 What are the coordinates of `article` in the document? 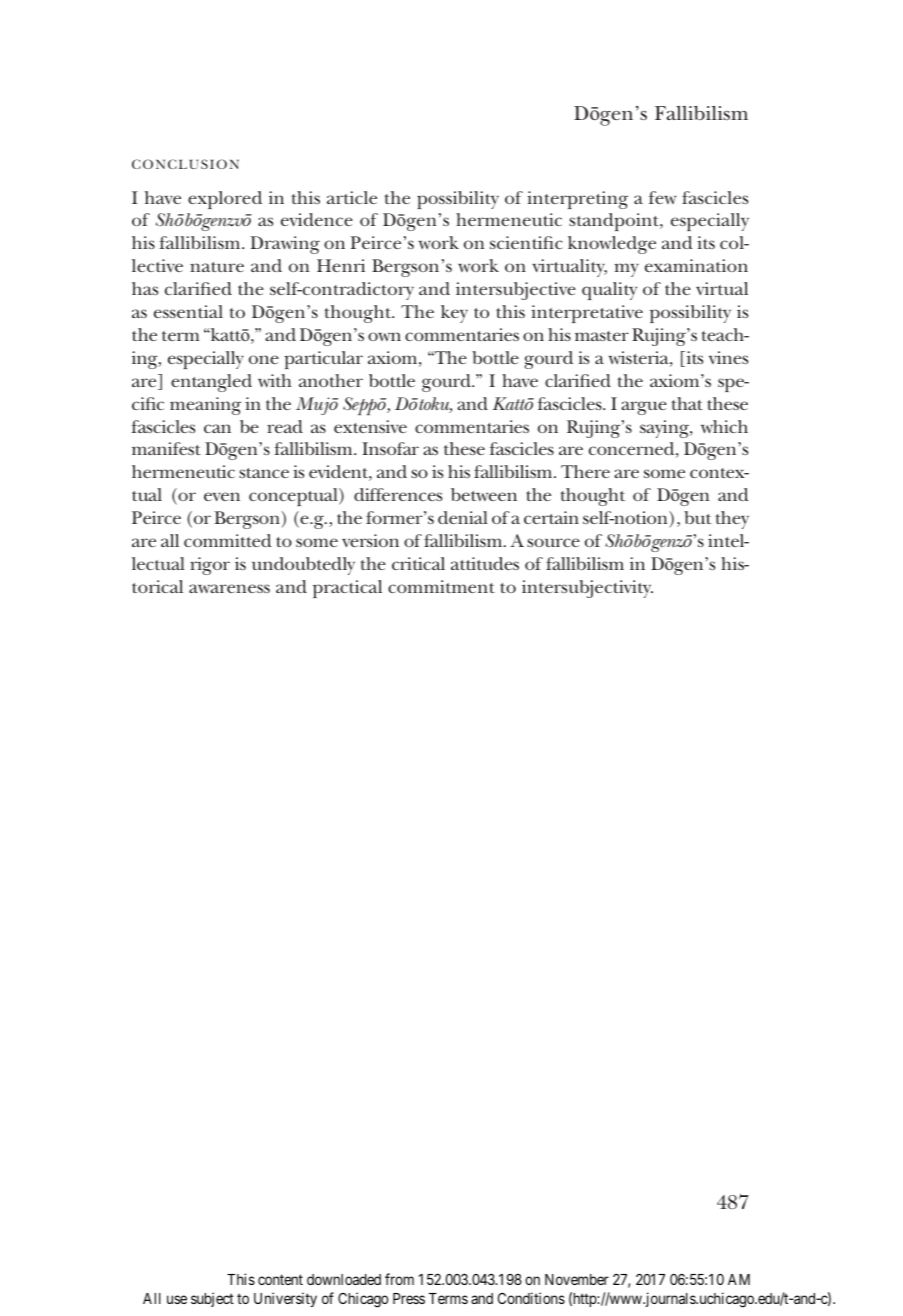 It's located at (352, 197).
